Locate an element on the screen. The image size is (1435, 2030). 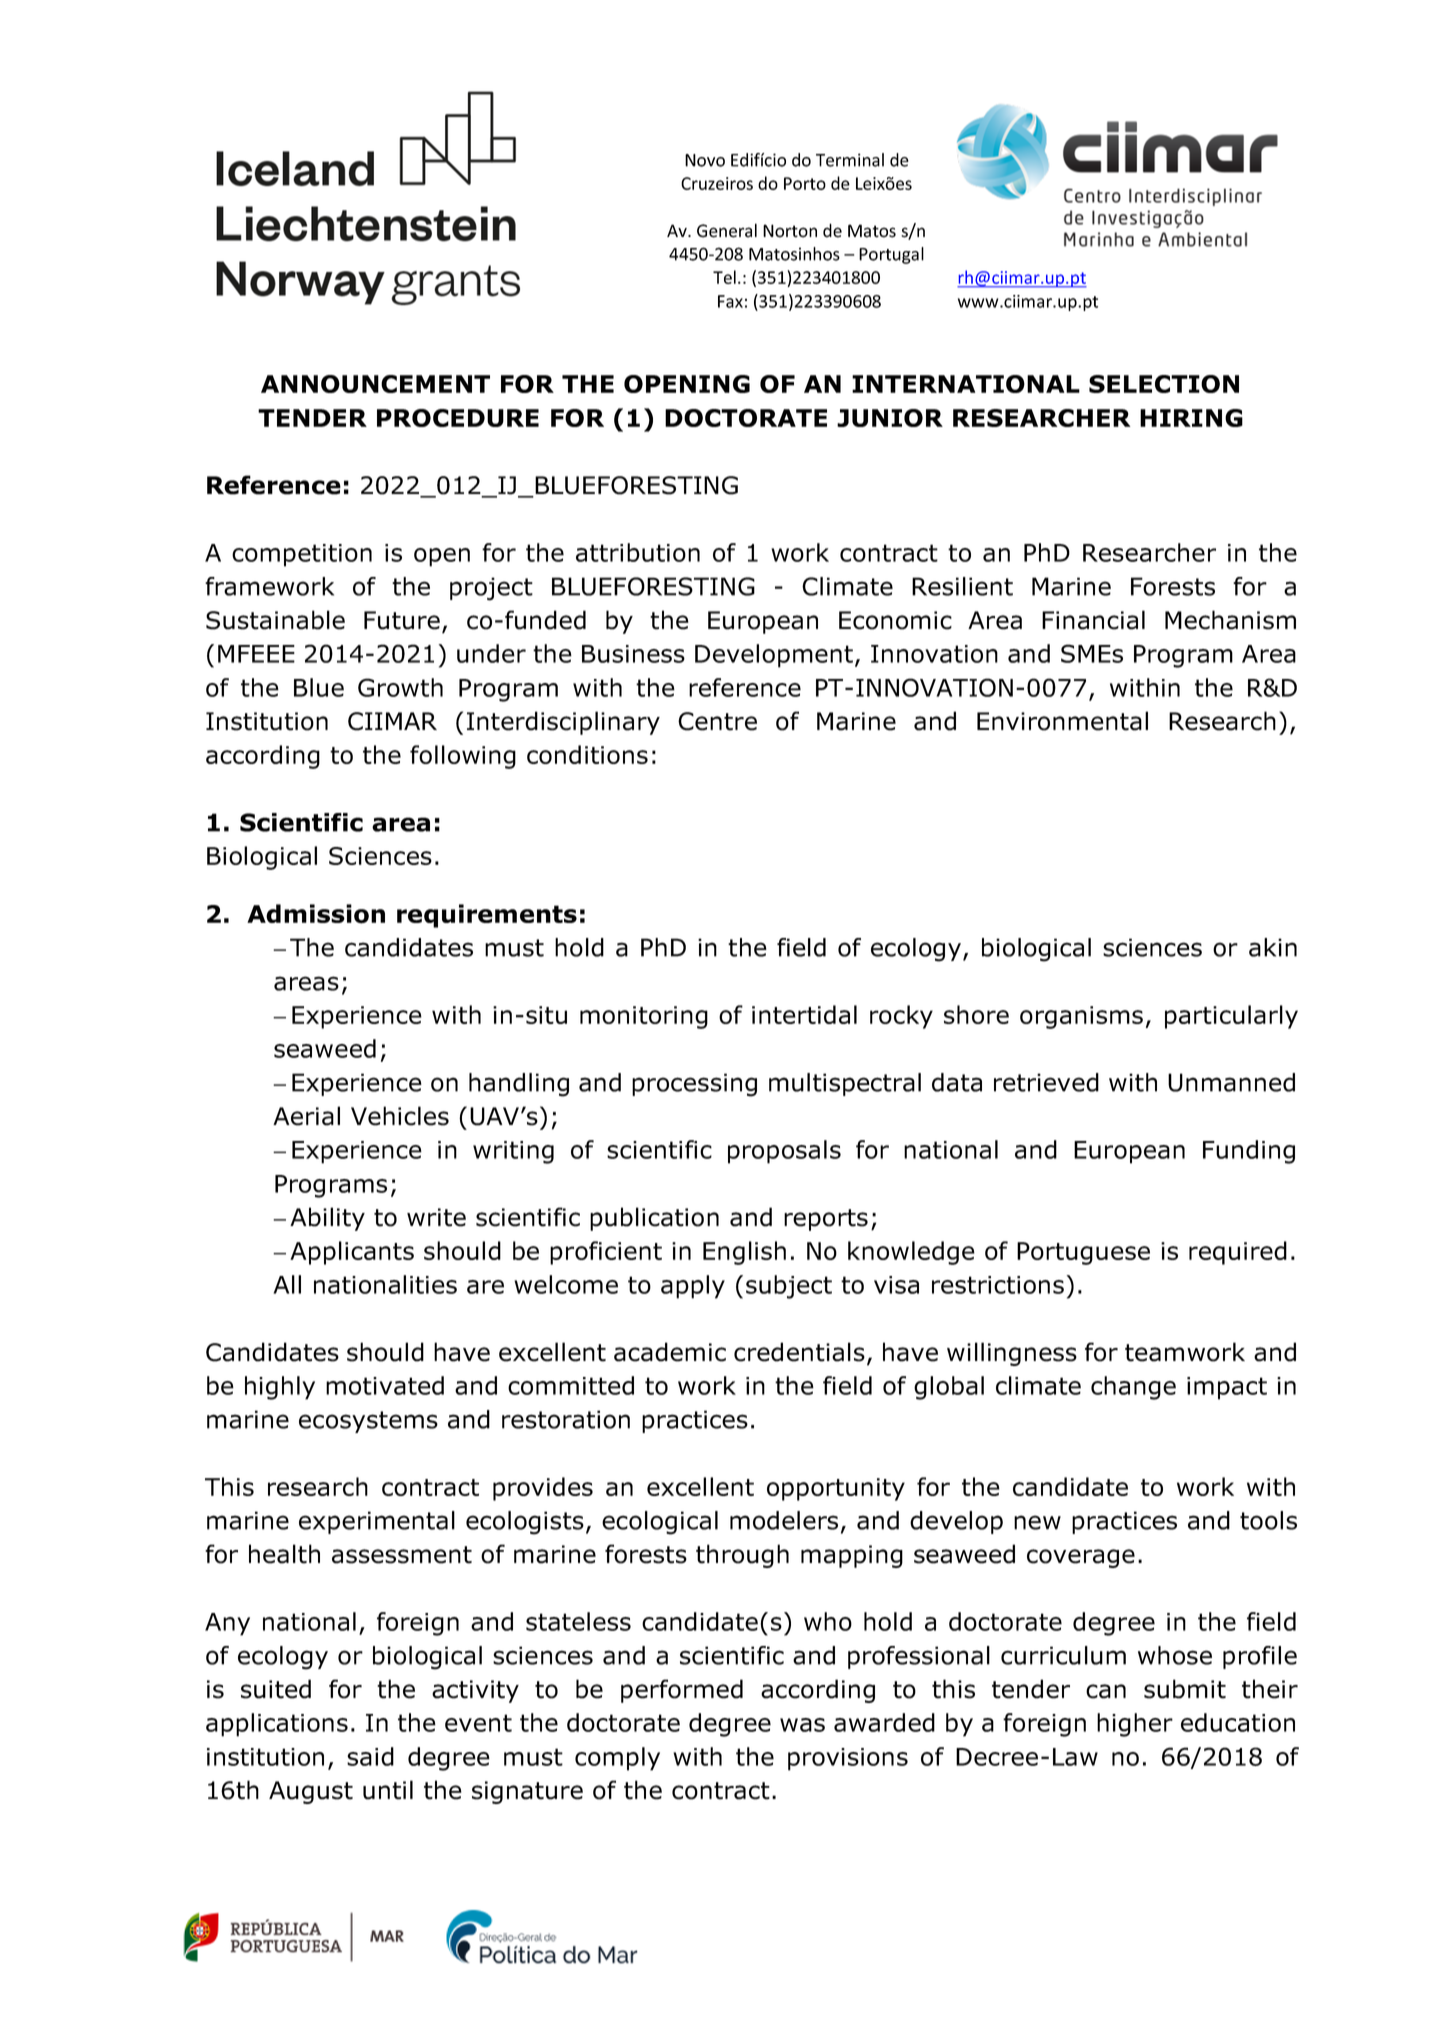
attribution is located at coordinates (638, 552).
